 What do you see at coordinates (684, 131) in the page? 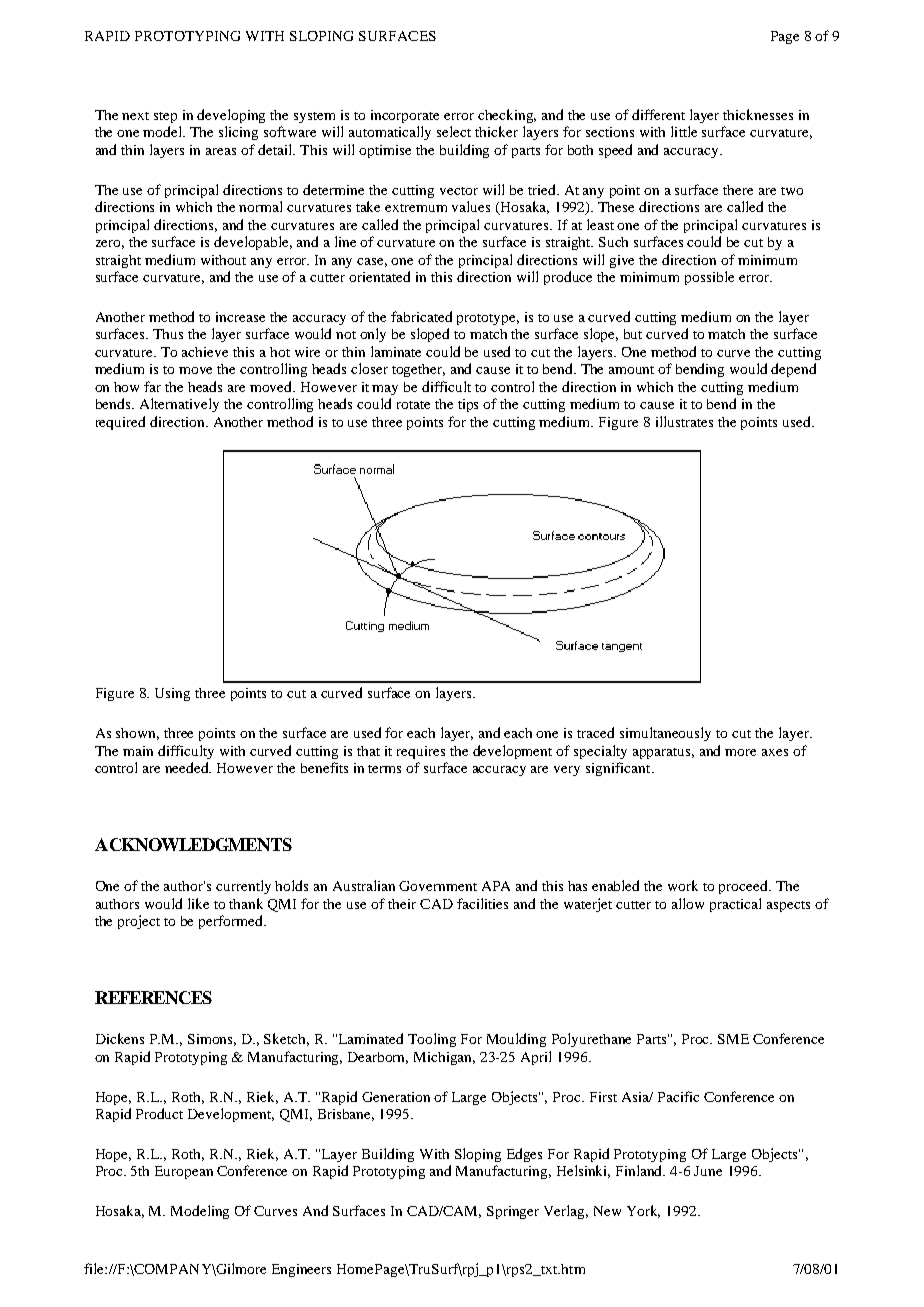
I see `little` at bounding box center [684, 131].
